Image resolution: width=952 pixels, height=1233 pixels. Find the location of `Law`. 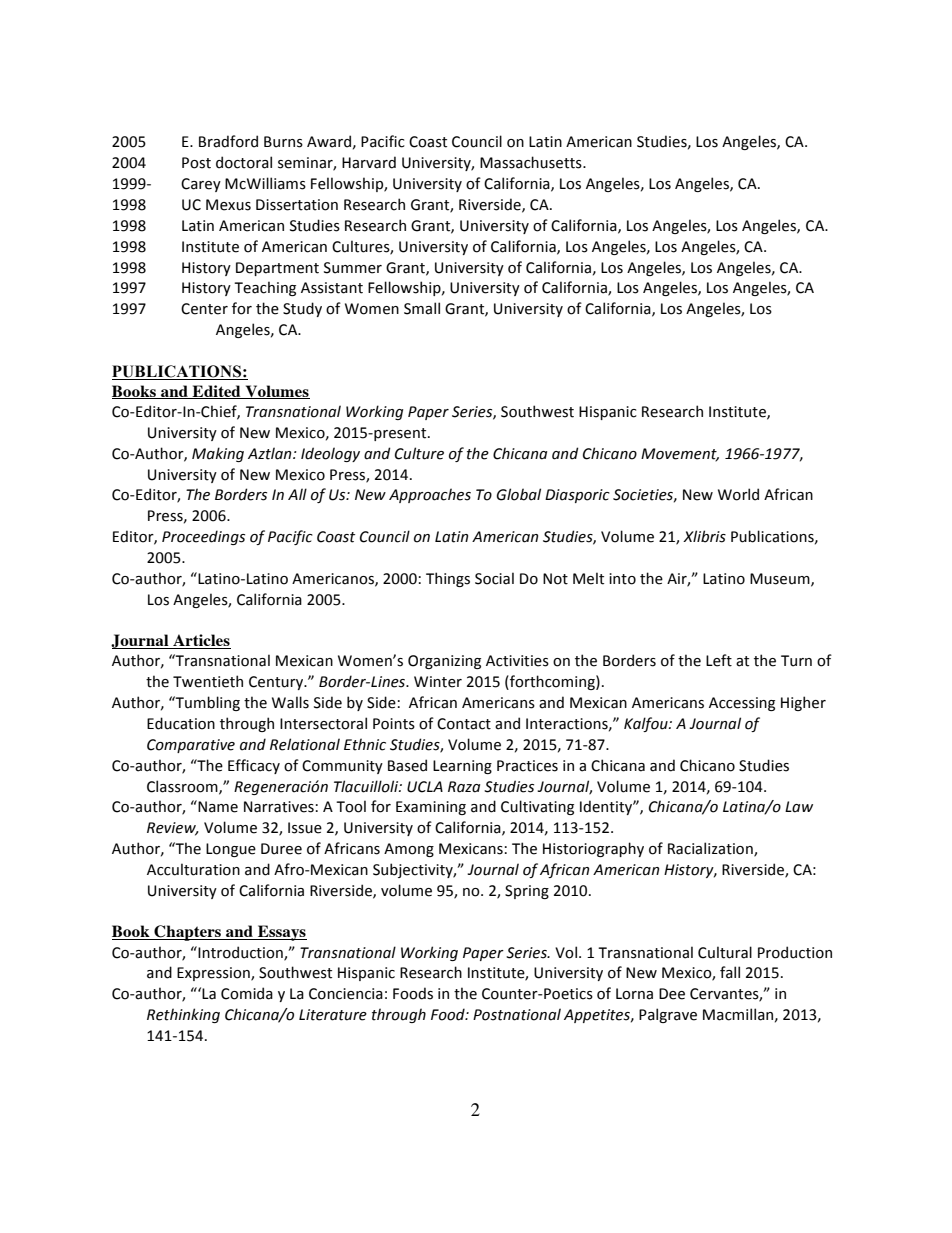

Law is located at coordinates (799, 807).
